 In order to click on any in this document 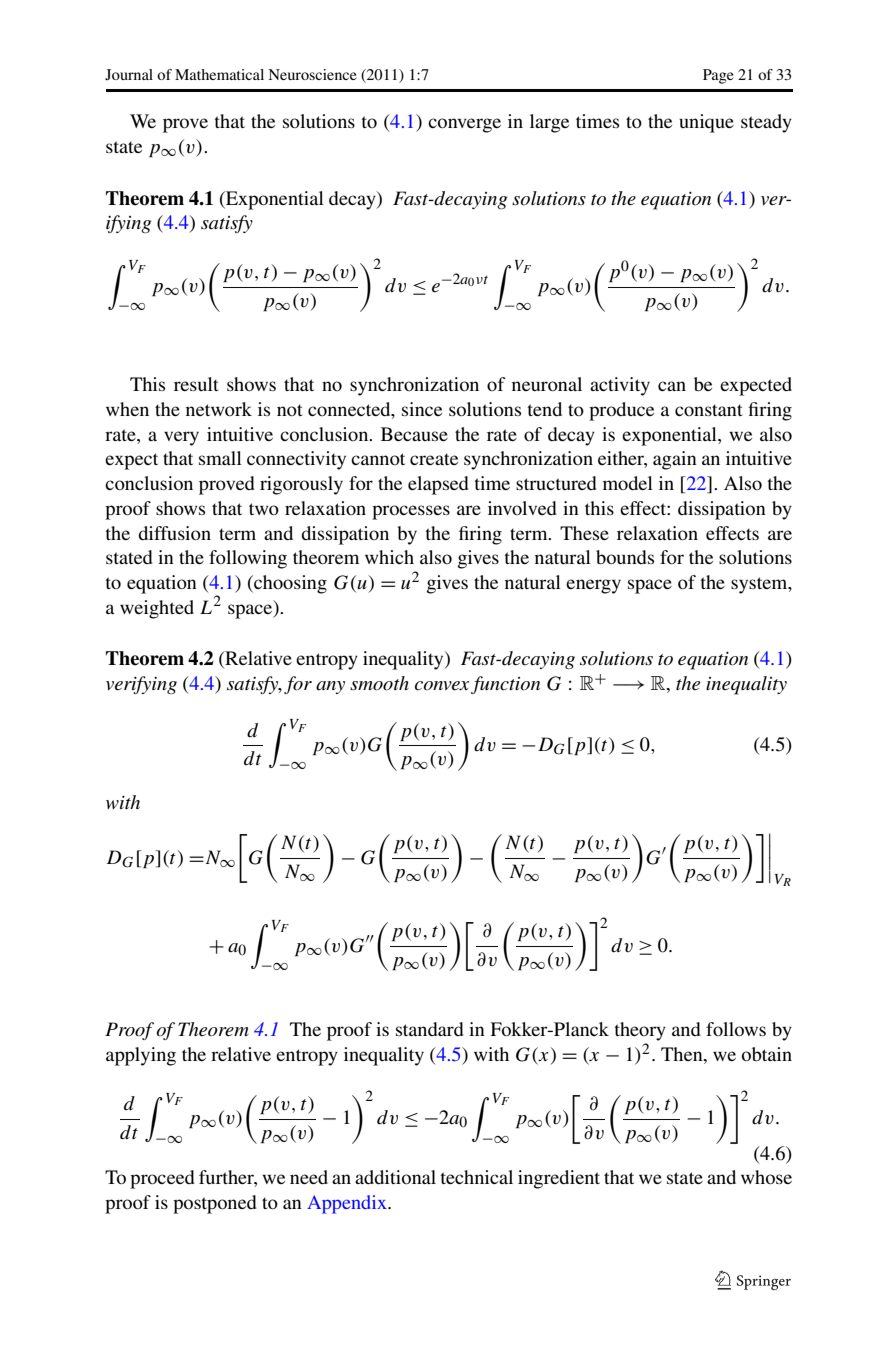, I will do `click(330, 687)`.
